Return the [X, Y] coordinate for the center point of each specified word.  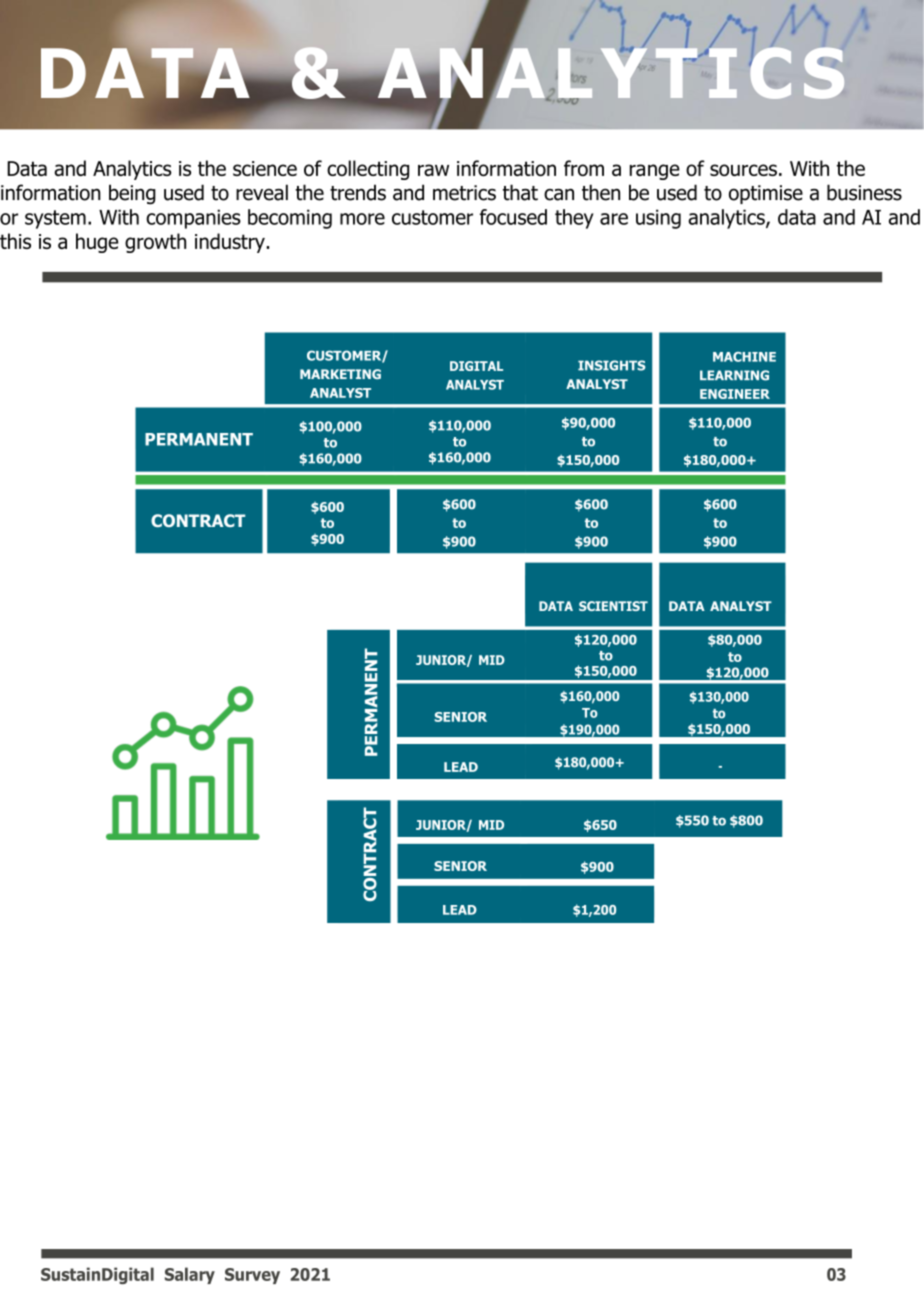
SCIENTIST [613, 606]
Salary [190, 1275]
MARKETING [340, 374]
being [132, 194]
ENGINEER [735, 394]
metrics [464, 193]
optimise [766, 194]
